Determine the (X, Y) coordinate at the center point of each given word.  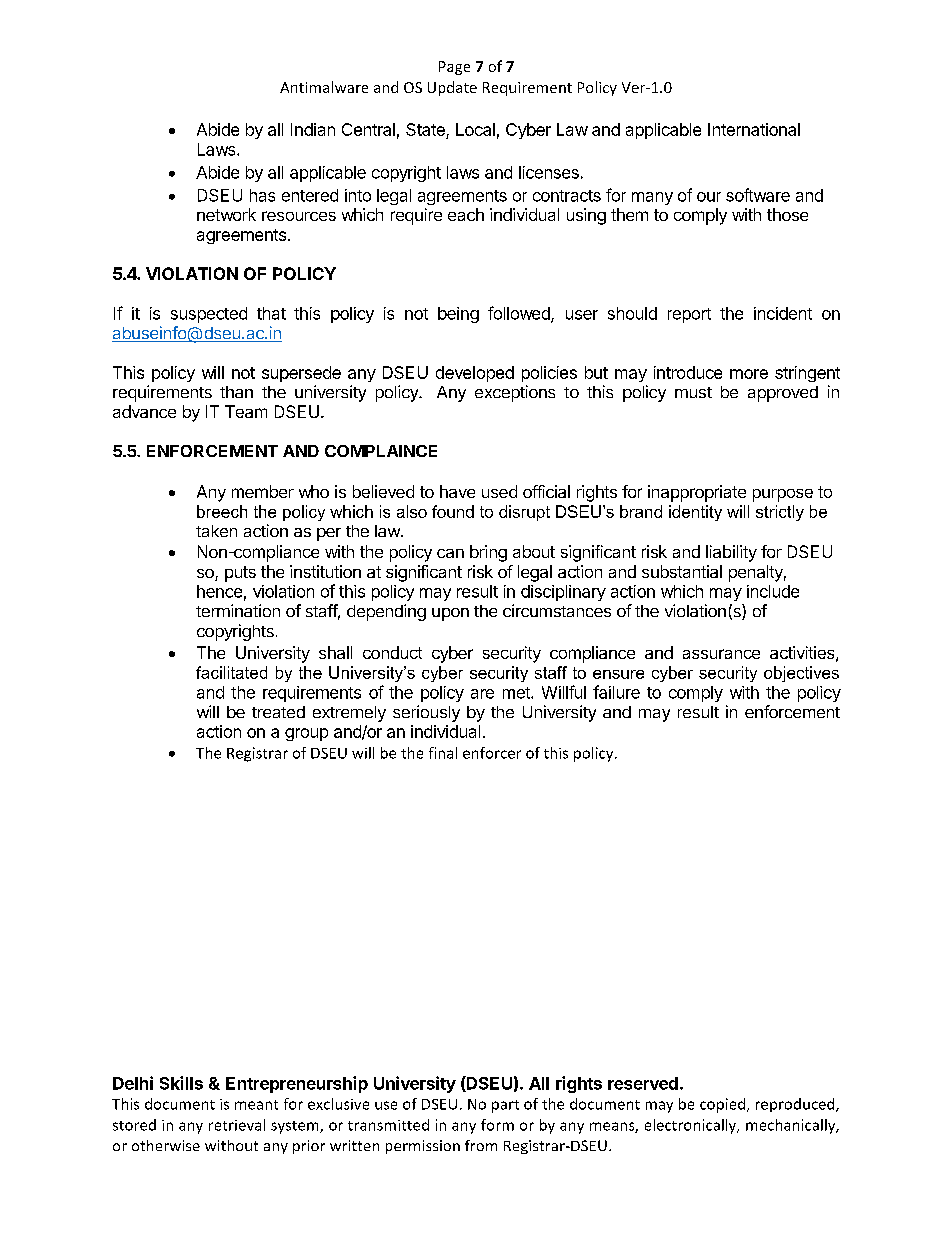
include (773, 591)
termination (238, 610)
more (749, 374)
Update (452, 88)
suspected (209, 315)
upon (450, 614)
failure (616, 692)
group (306, 734)
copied (722, 1105)
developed (475, 374)
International (754, 129)
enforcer (492, 753)
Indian (313, 129)
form (497, 1125)
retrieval (237, 1125)
